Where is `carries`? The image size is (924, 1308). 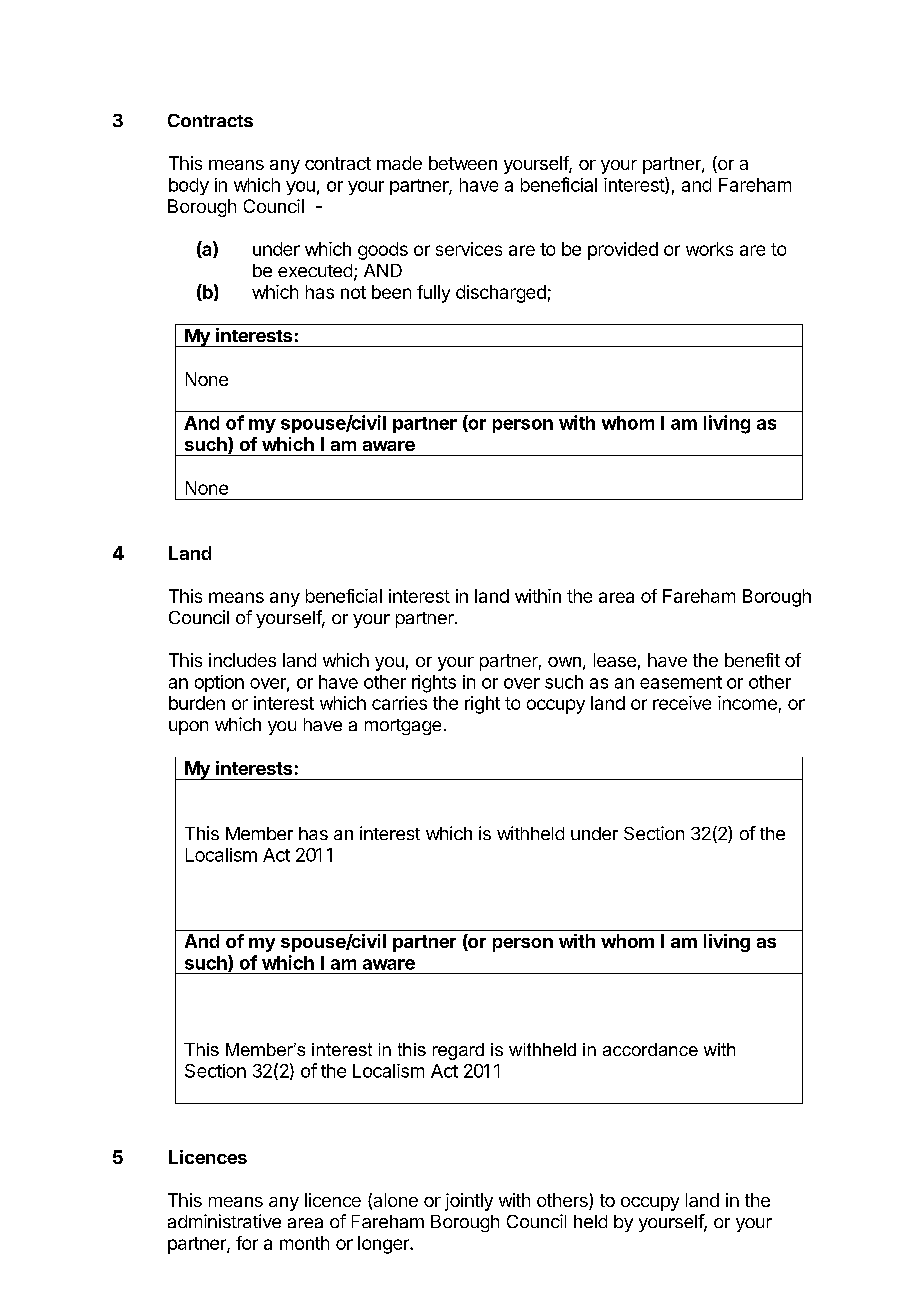 carries is located at coordinates (399, 703).
